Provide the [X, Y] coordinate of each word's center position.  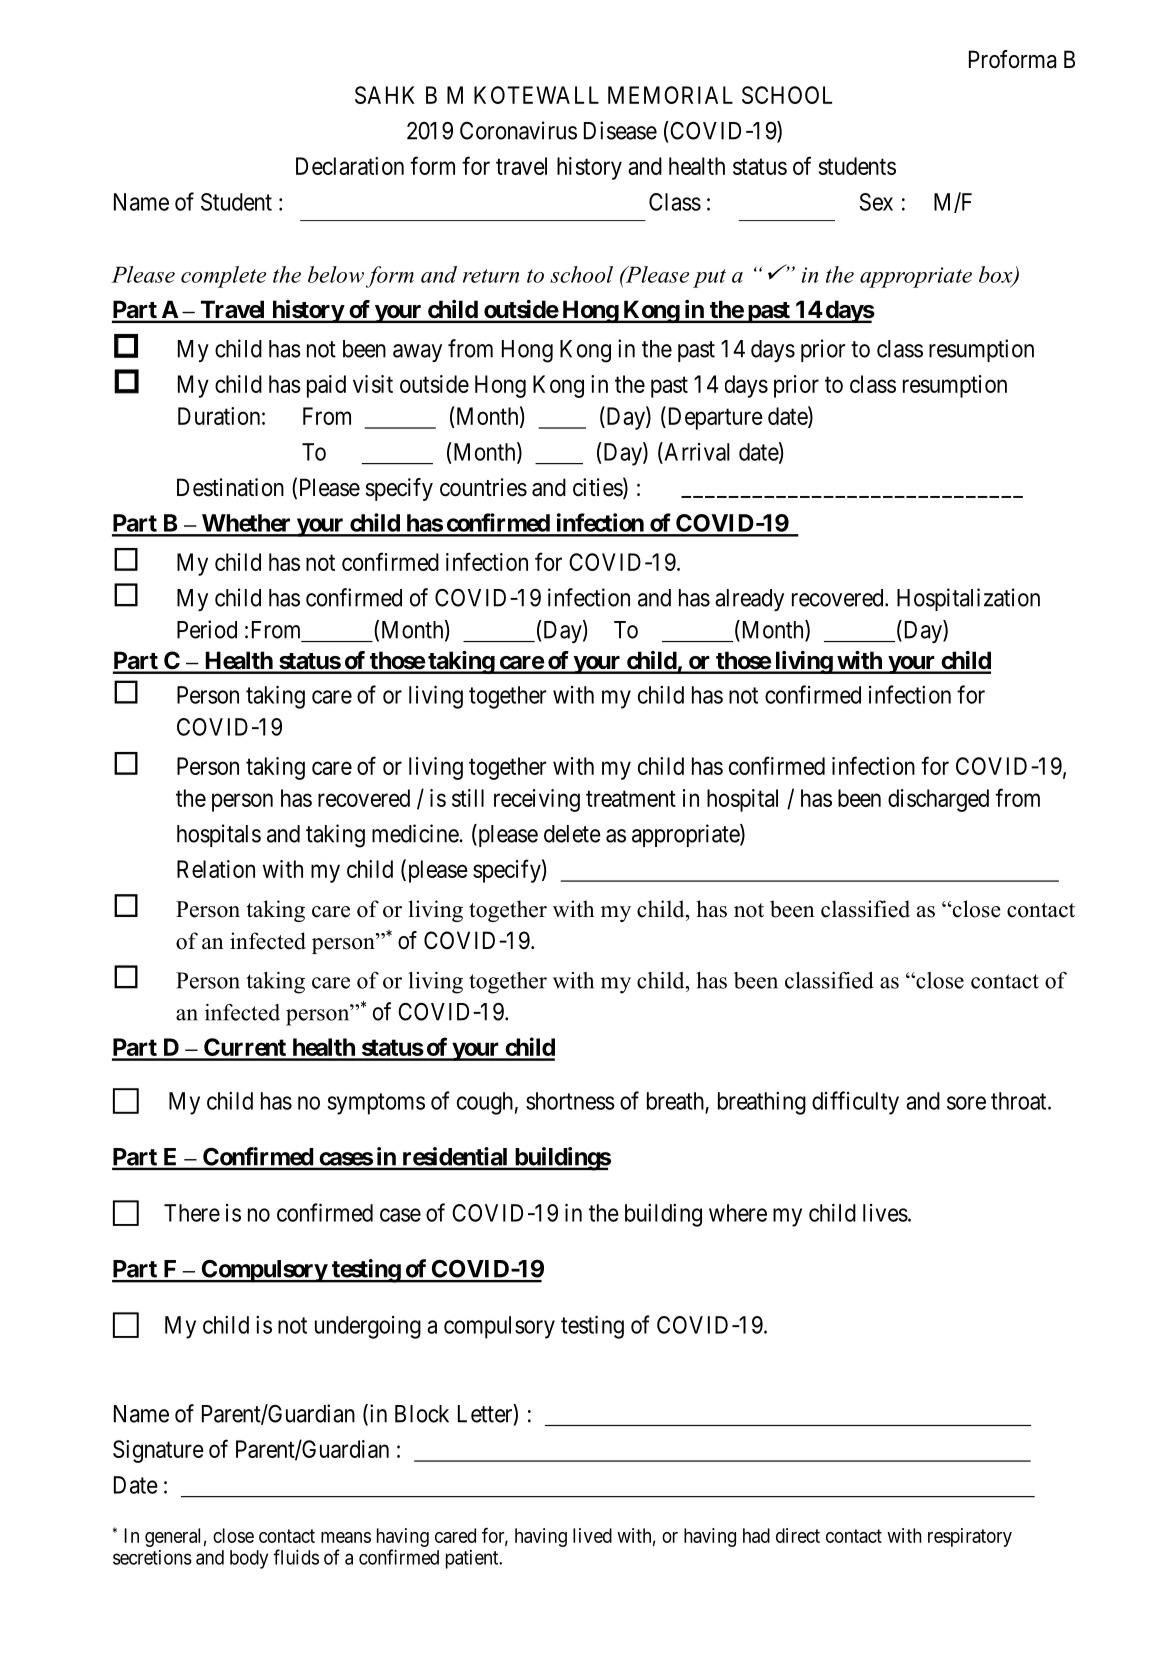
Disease [620, 130]
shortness [570, 1101]
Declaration [350, 166]
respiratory [970, 1537]
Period [207, 629]
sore [966, 1103]
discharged [938, 800]
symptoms [376, 1104]
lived [592, 1535]
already [749, 600]
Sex [876, 202]
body [249, 1559]
